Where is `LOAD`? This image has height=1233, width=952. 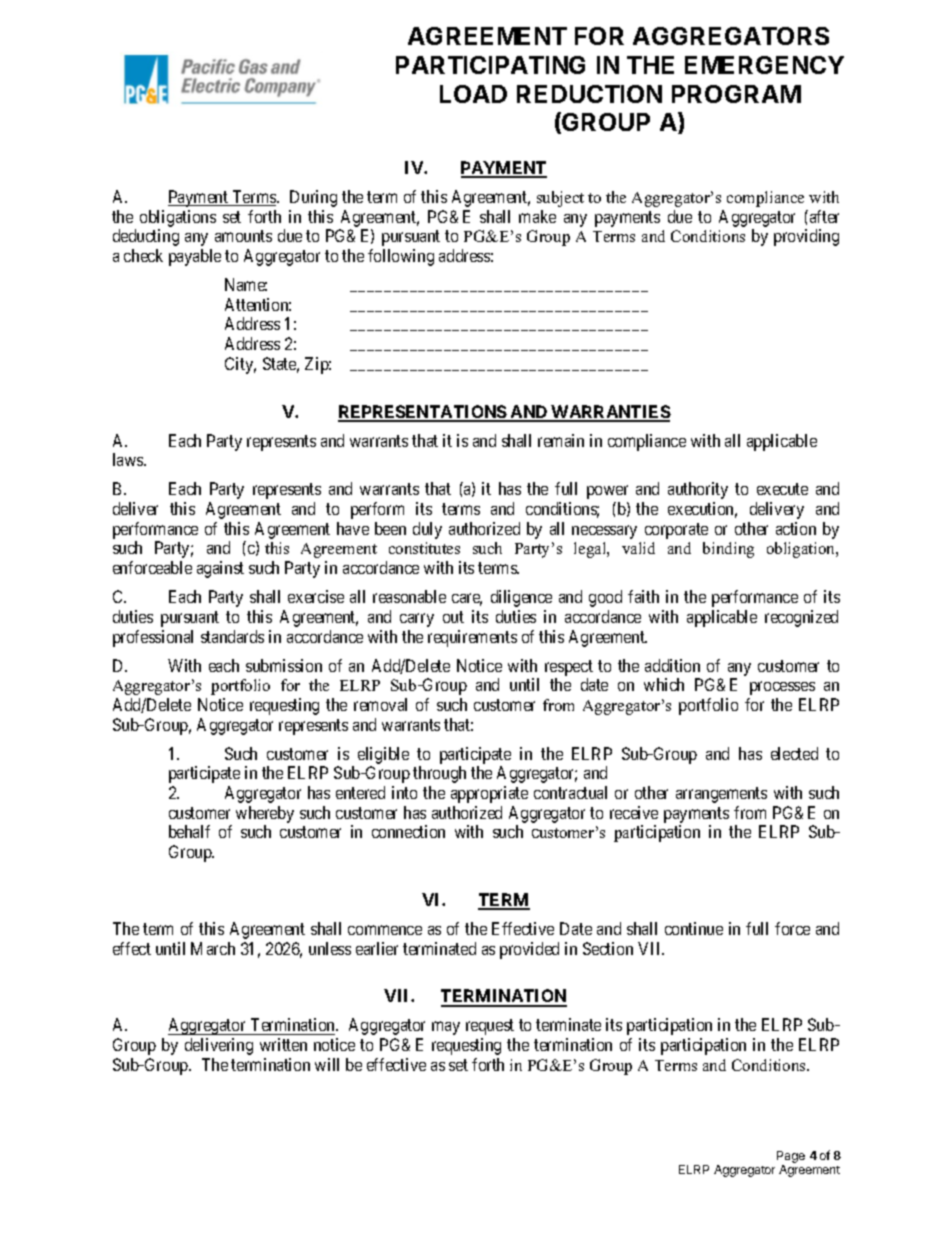 LOAD is located at coordinates (473, 94).
